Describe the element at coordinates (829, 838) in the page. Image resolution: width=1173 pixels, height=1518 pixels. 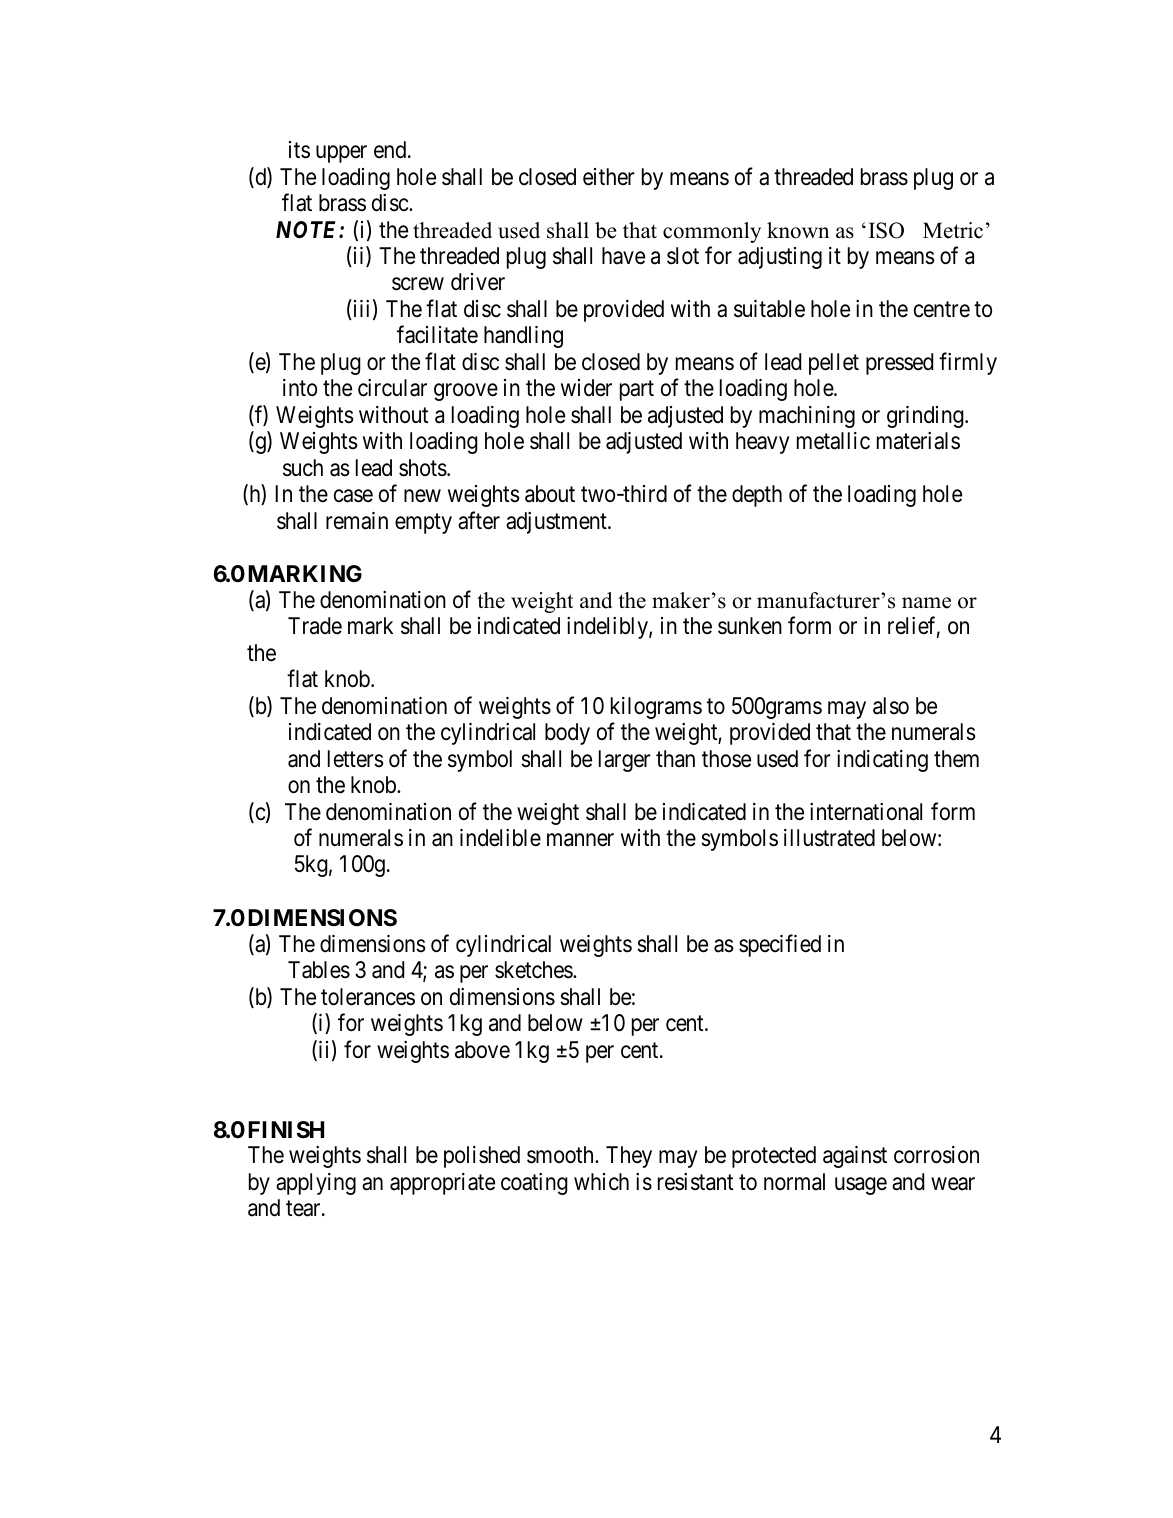
I see `illustrated` at that location.
